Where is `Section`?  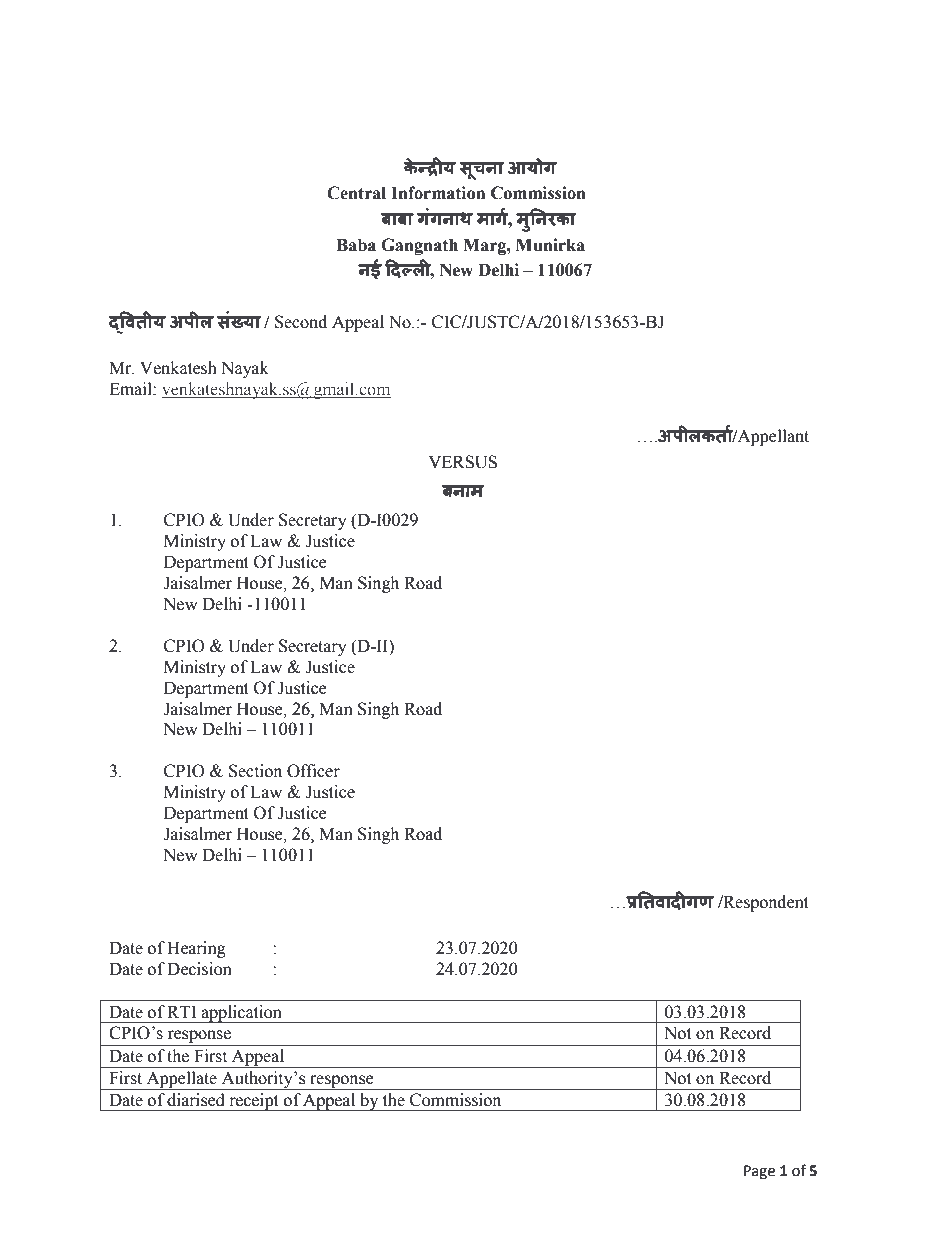
Section is located at coordinates (255, 771).
